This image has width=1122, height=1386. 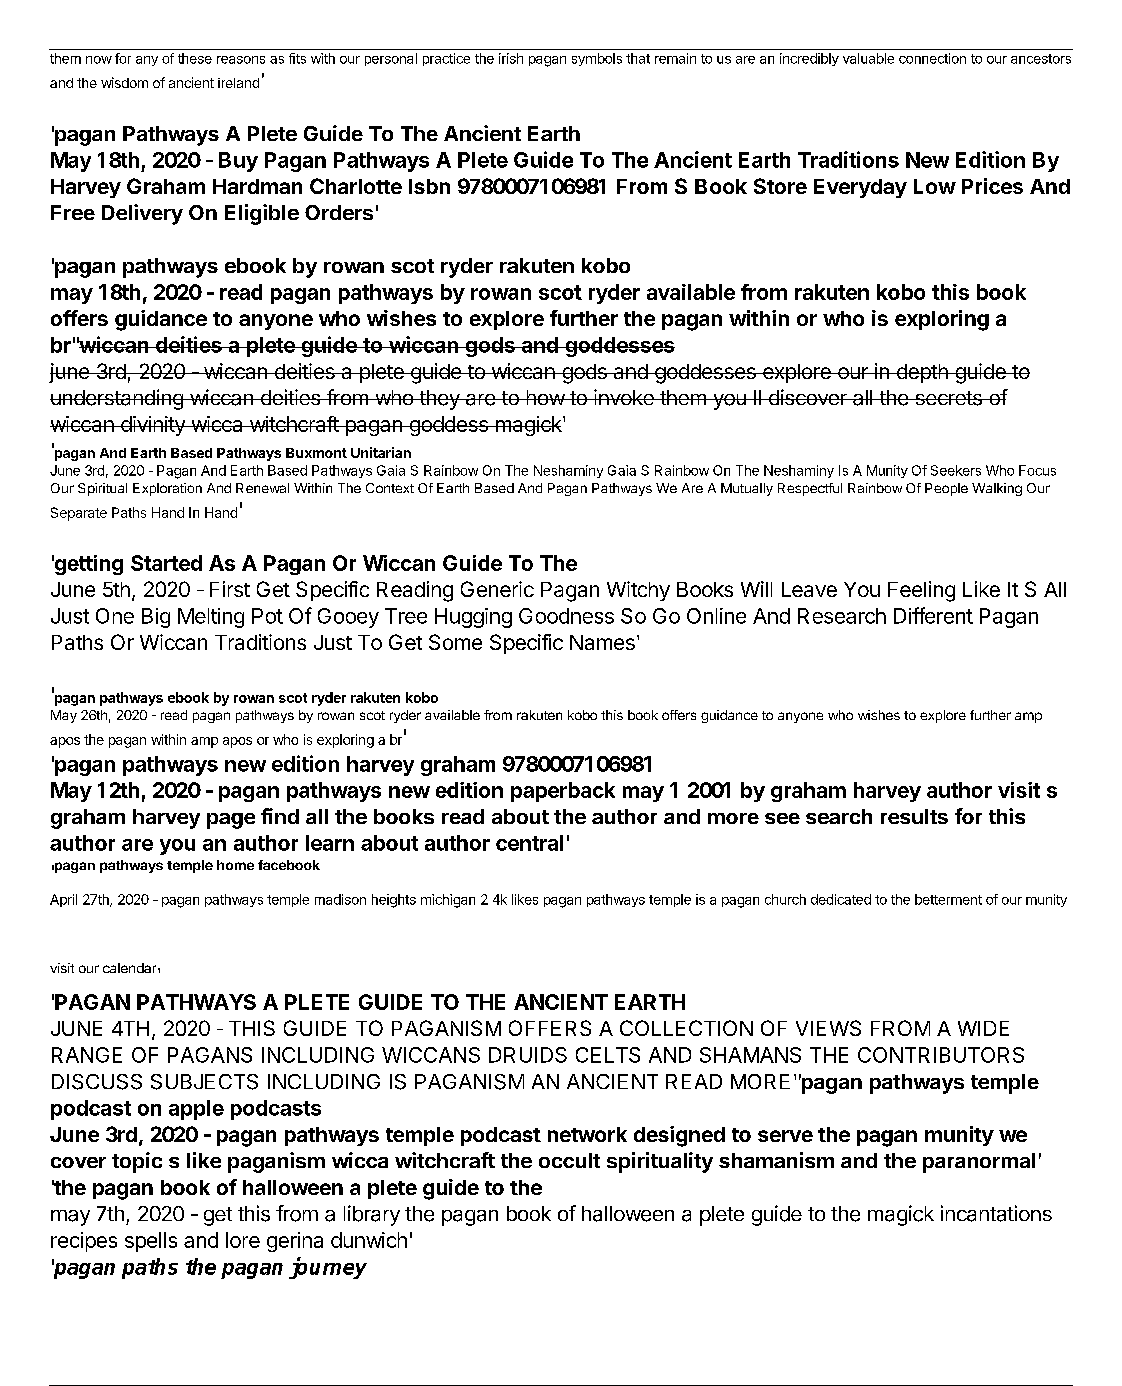 What do you see at coordinates (151, 1242) in the image?
I see `spells` at bounding box center [151, 1242].
